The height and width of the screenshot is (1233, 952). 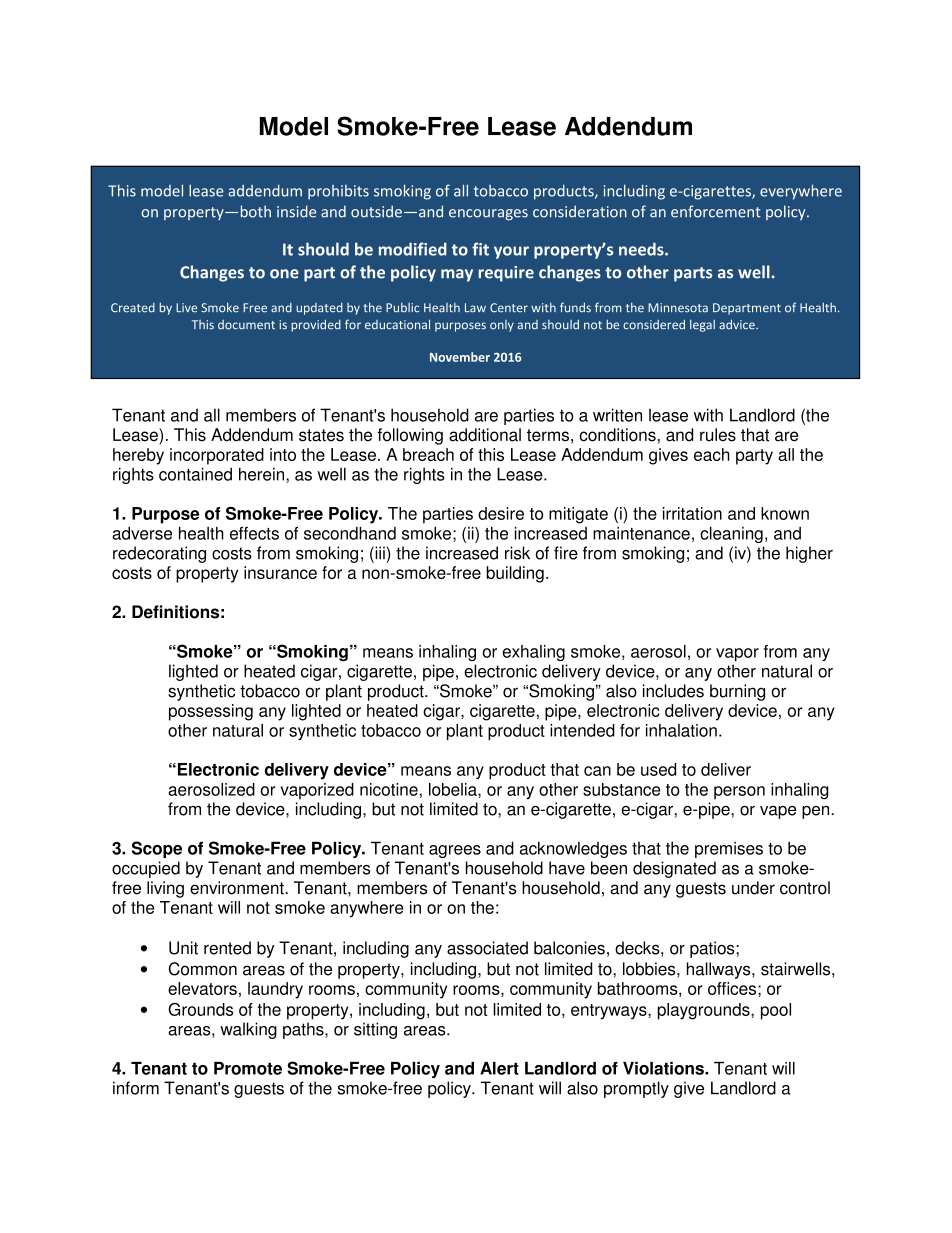 What do you see at coordinates (739, 793) in the screenshot?
I see `person` at bounding box center [739, 793].
